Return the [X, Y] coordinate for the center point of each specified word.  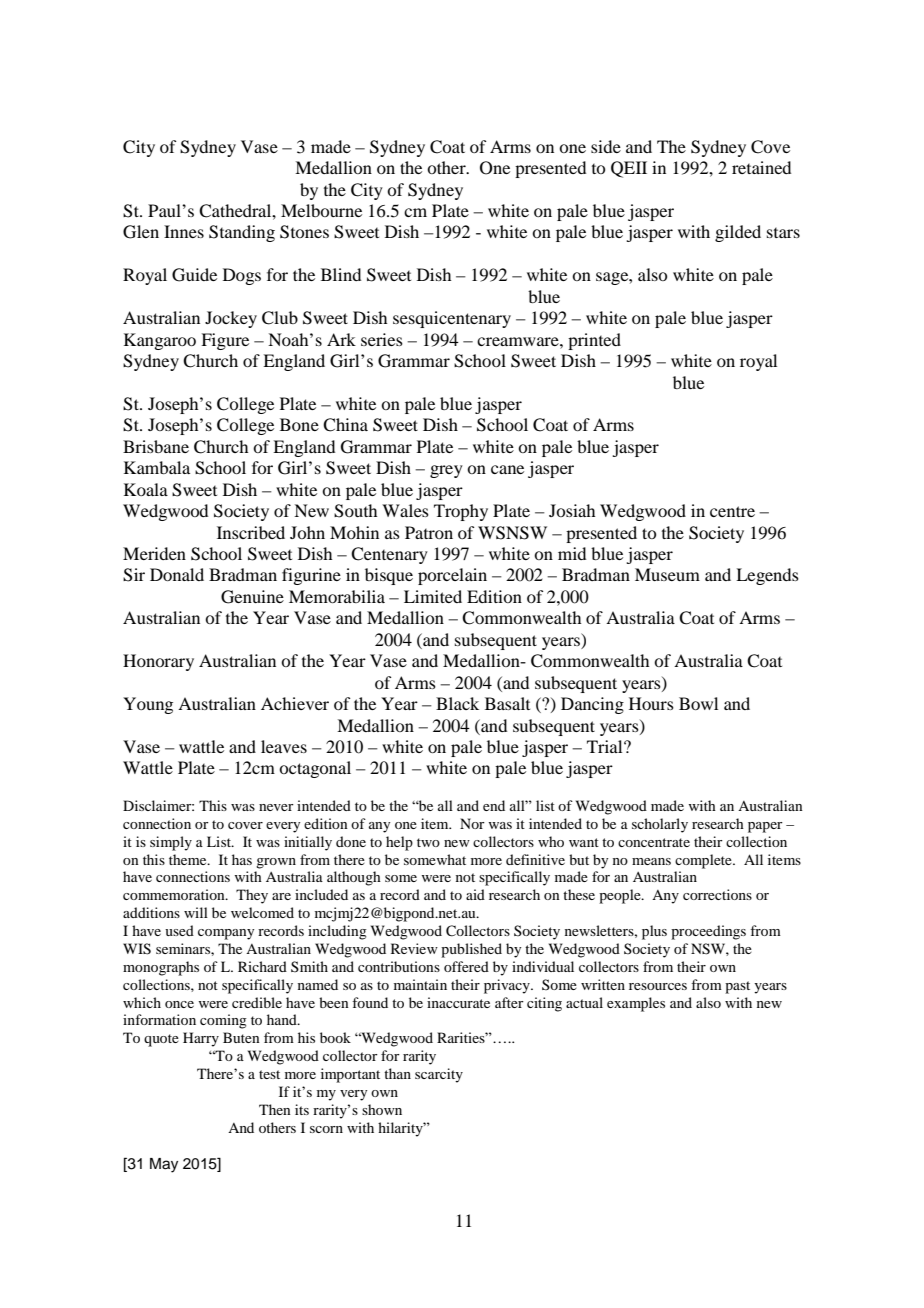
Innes [184, 231]
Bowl [698, 703]
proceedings [708, 932]
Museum [667, 574]
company [226, 934]
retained [761, 167]
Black [457, 703]
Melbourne [321, 210]
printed [594, 341]
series [382, 339]
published [471, 950]
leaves [284, 746]
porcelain [452, 576]
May [164, 1165]
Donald [177, 574]
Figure [225, 341]
